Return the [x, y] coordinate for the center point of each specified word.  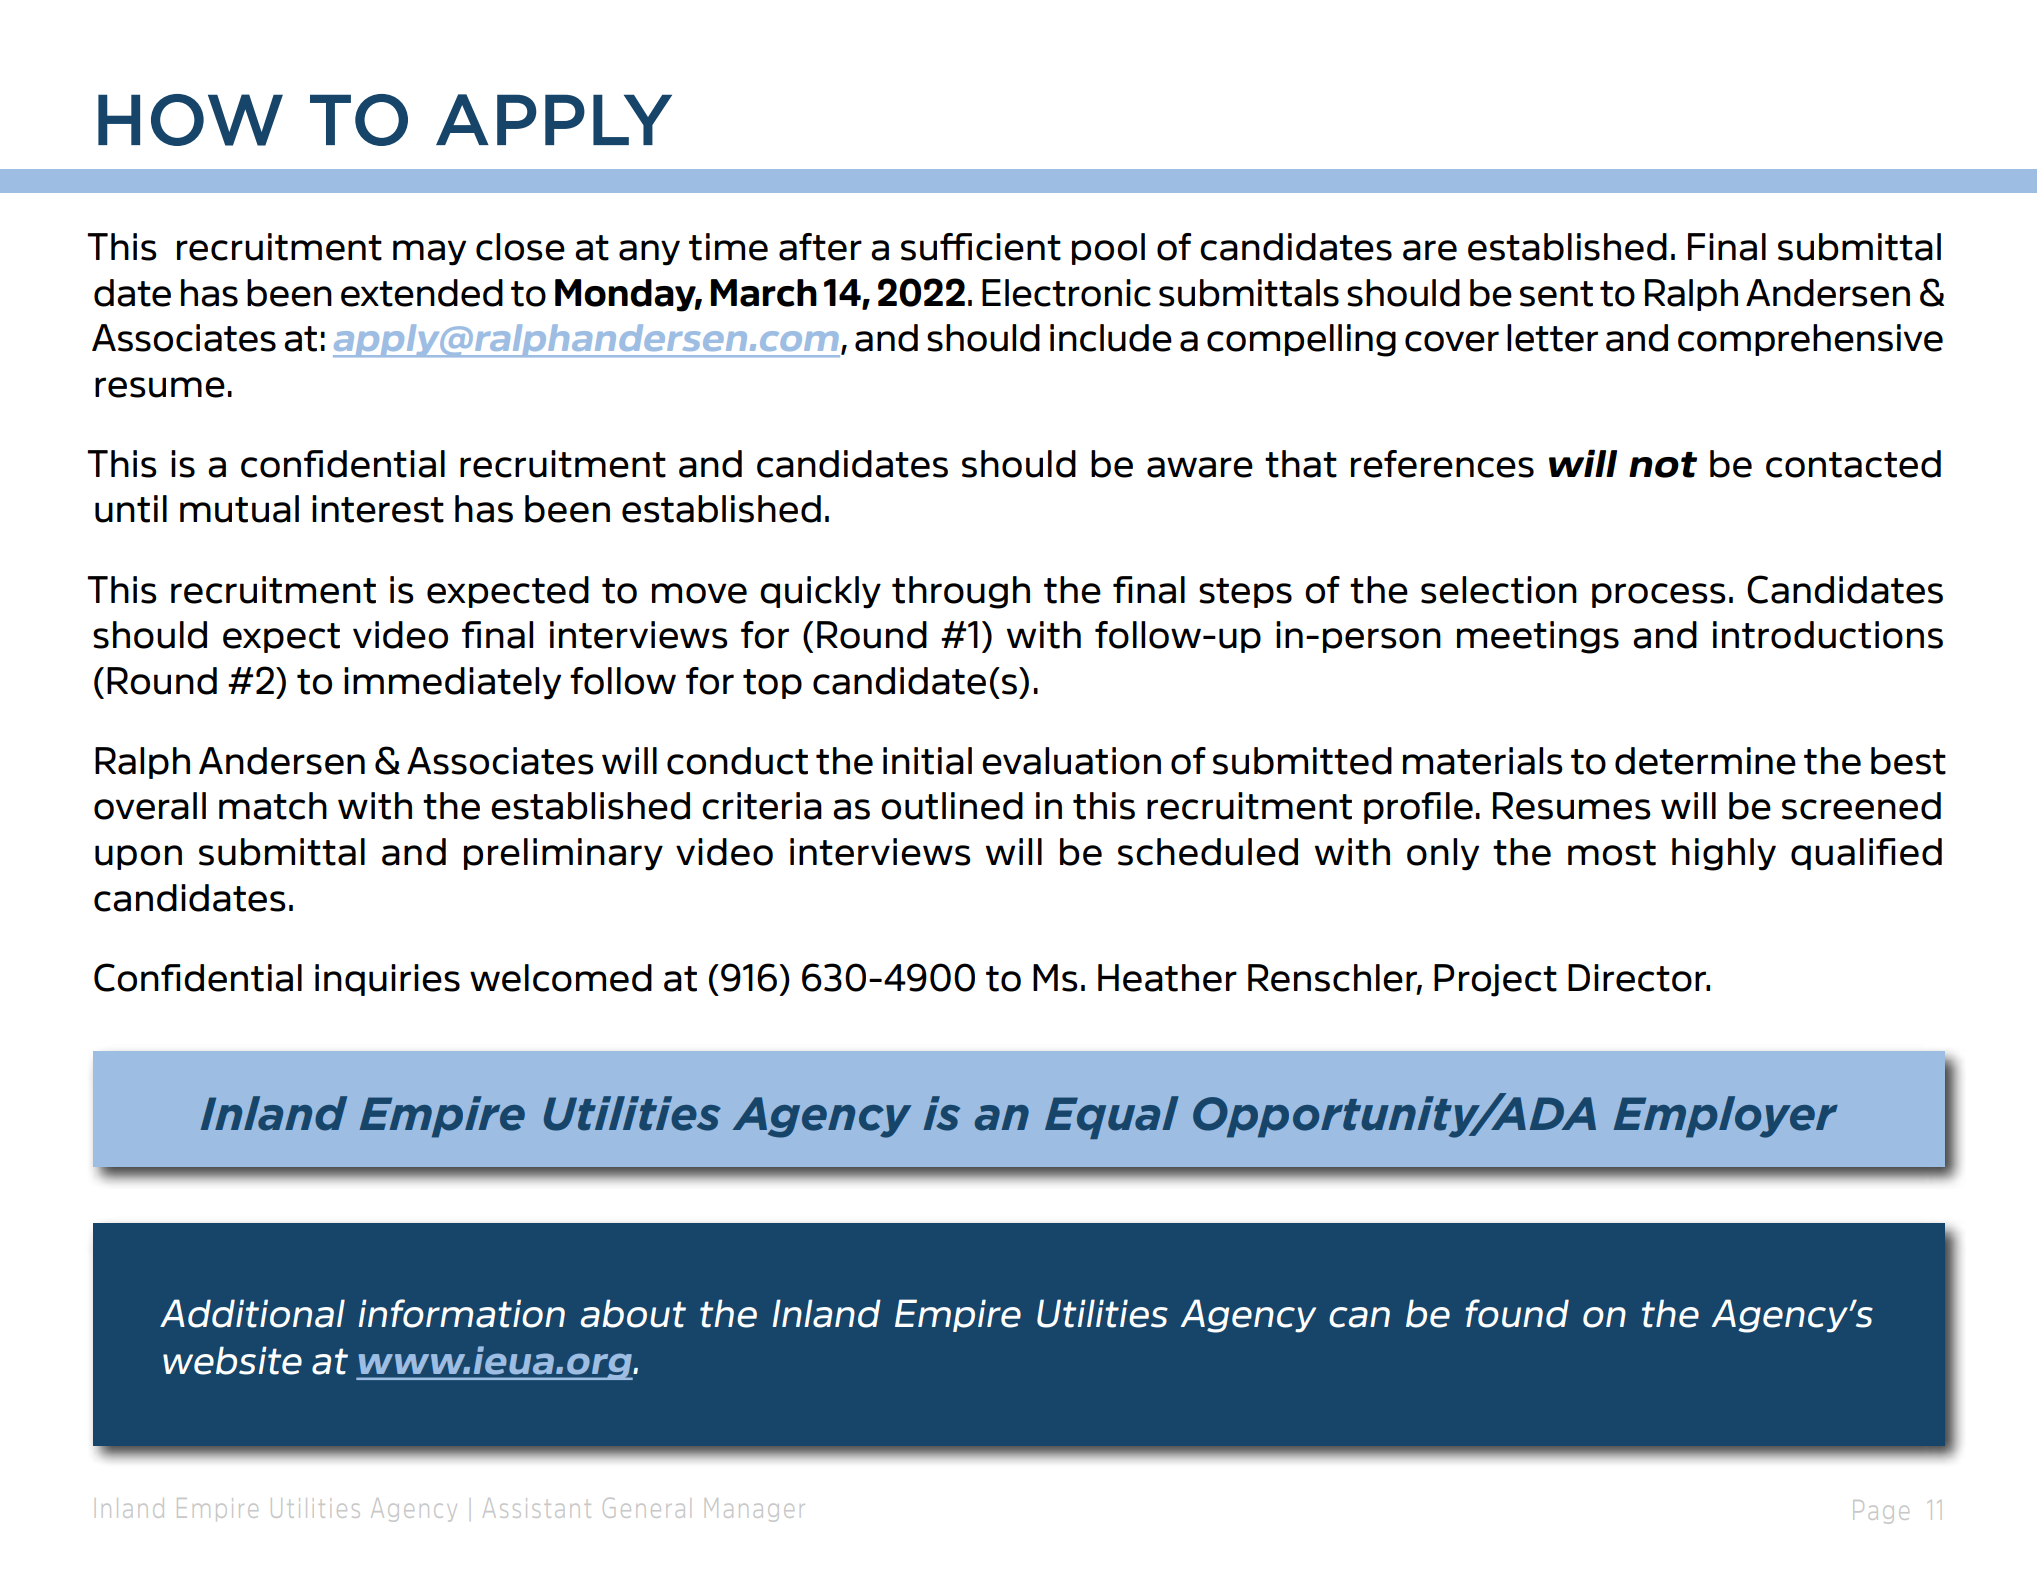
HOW [190, 120]
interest [378, 509]
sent [1556, 294]
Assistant [537, 1508]
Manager [755, 1510]
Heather [1167, 978]
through [961, 592]
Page [1881, 1512]
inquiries [387, 980]
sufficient [981, 247]
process [1659, 595]
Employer [1726, 1117]
